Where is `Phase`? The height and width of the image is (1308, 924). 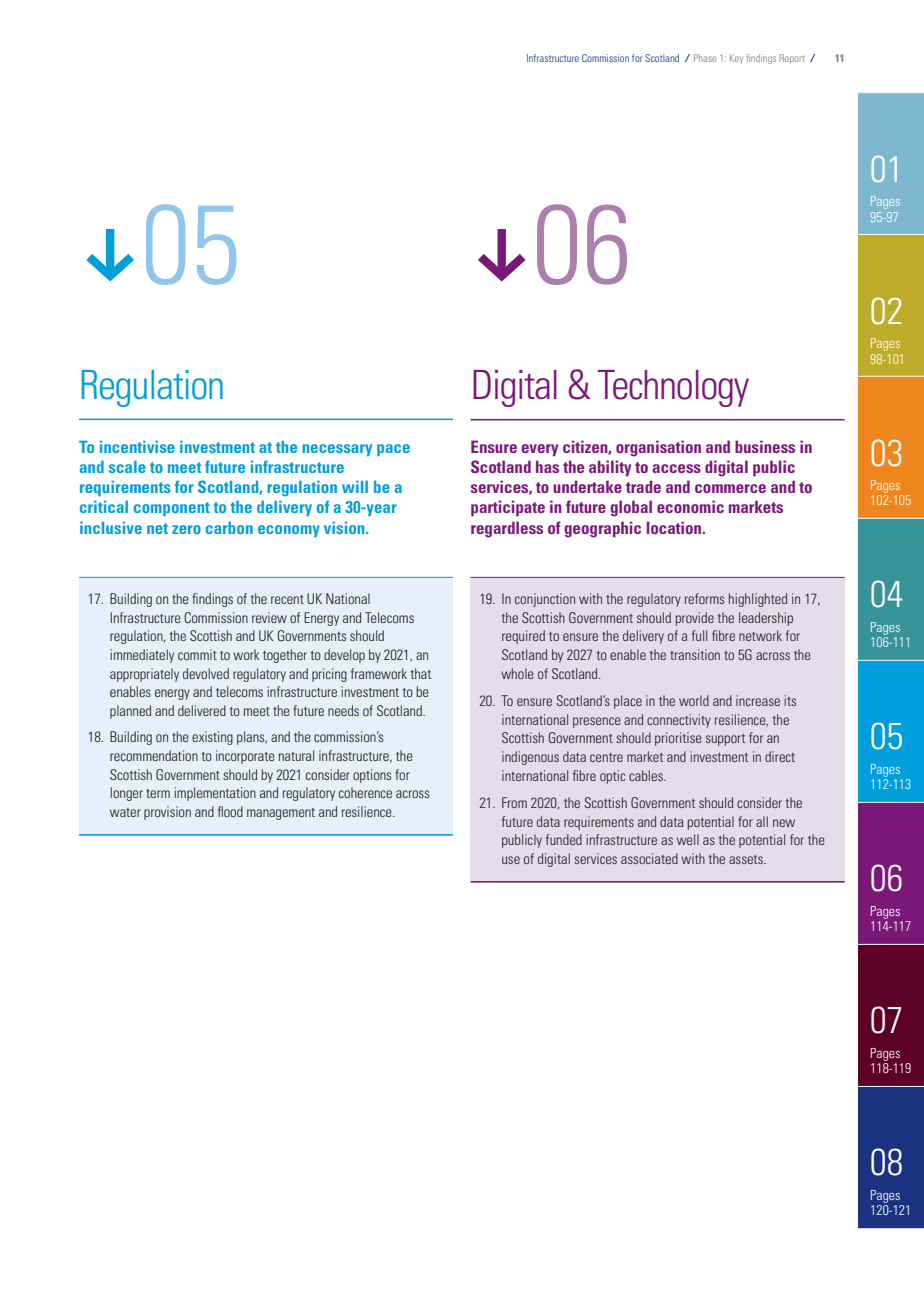 Phase is located at coordinates (705, 58).
